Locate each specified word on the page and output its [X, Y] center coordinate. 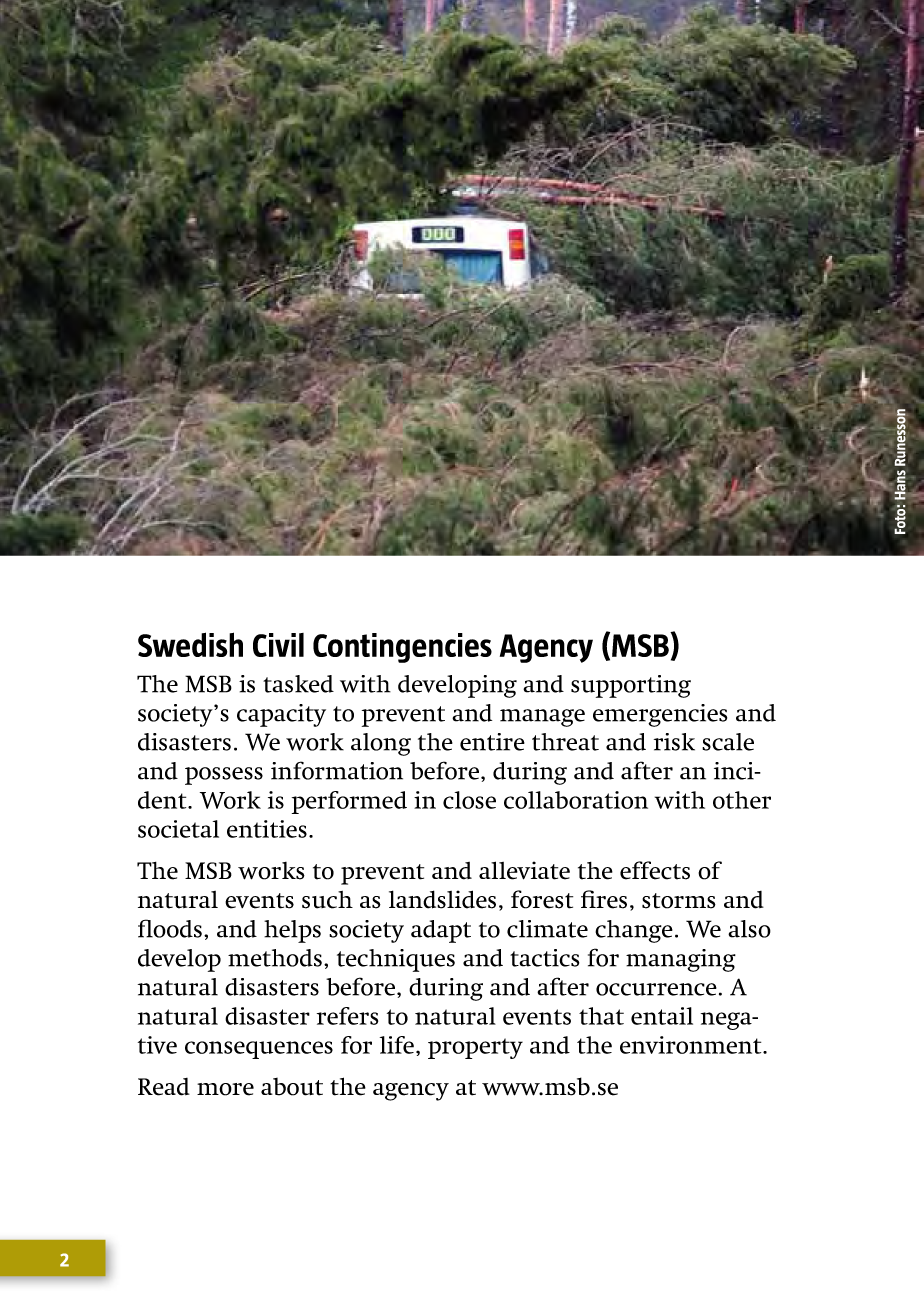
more [225, 1089]
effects [655, 870]
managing [681, 960]
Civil [278, 645]
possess [224, 776]
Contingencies [402, 648]
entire [492, 742]
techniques [396, 960]
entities [267, 829]
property [475, 1048]
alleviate [524, 870]
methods [275, 958]
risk [674, 742]
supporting [631, 686]
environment [692, 1045]
